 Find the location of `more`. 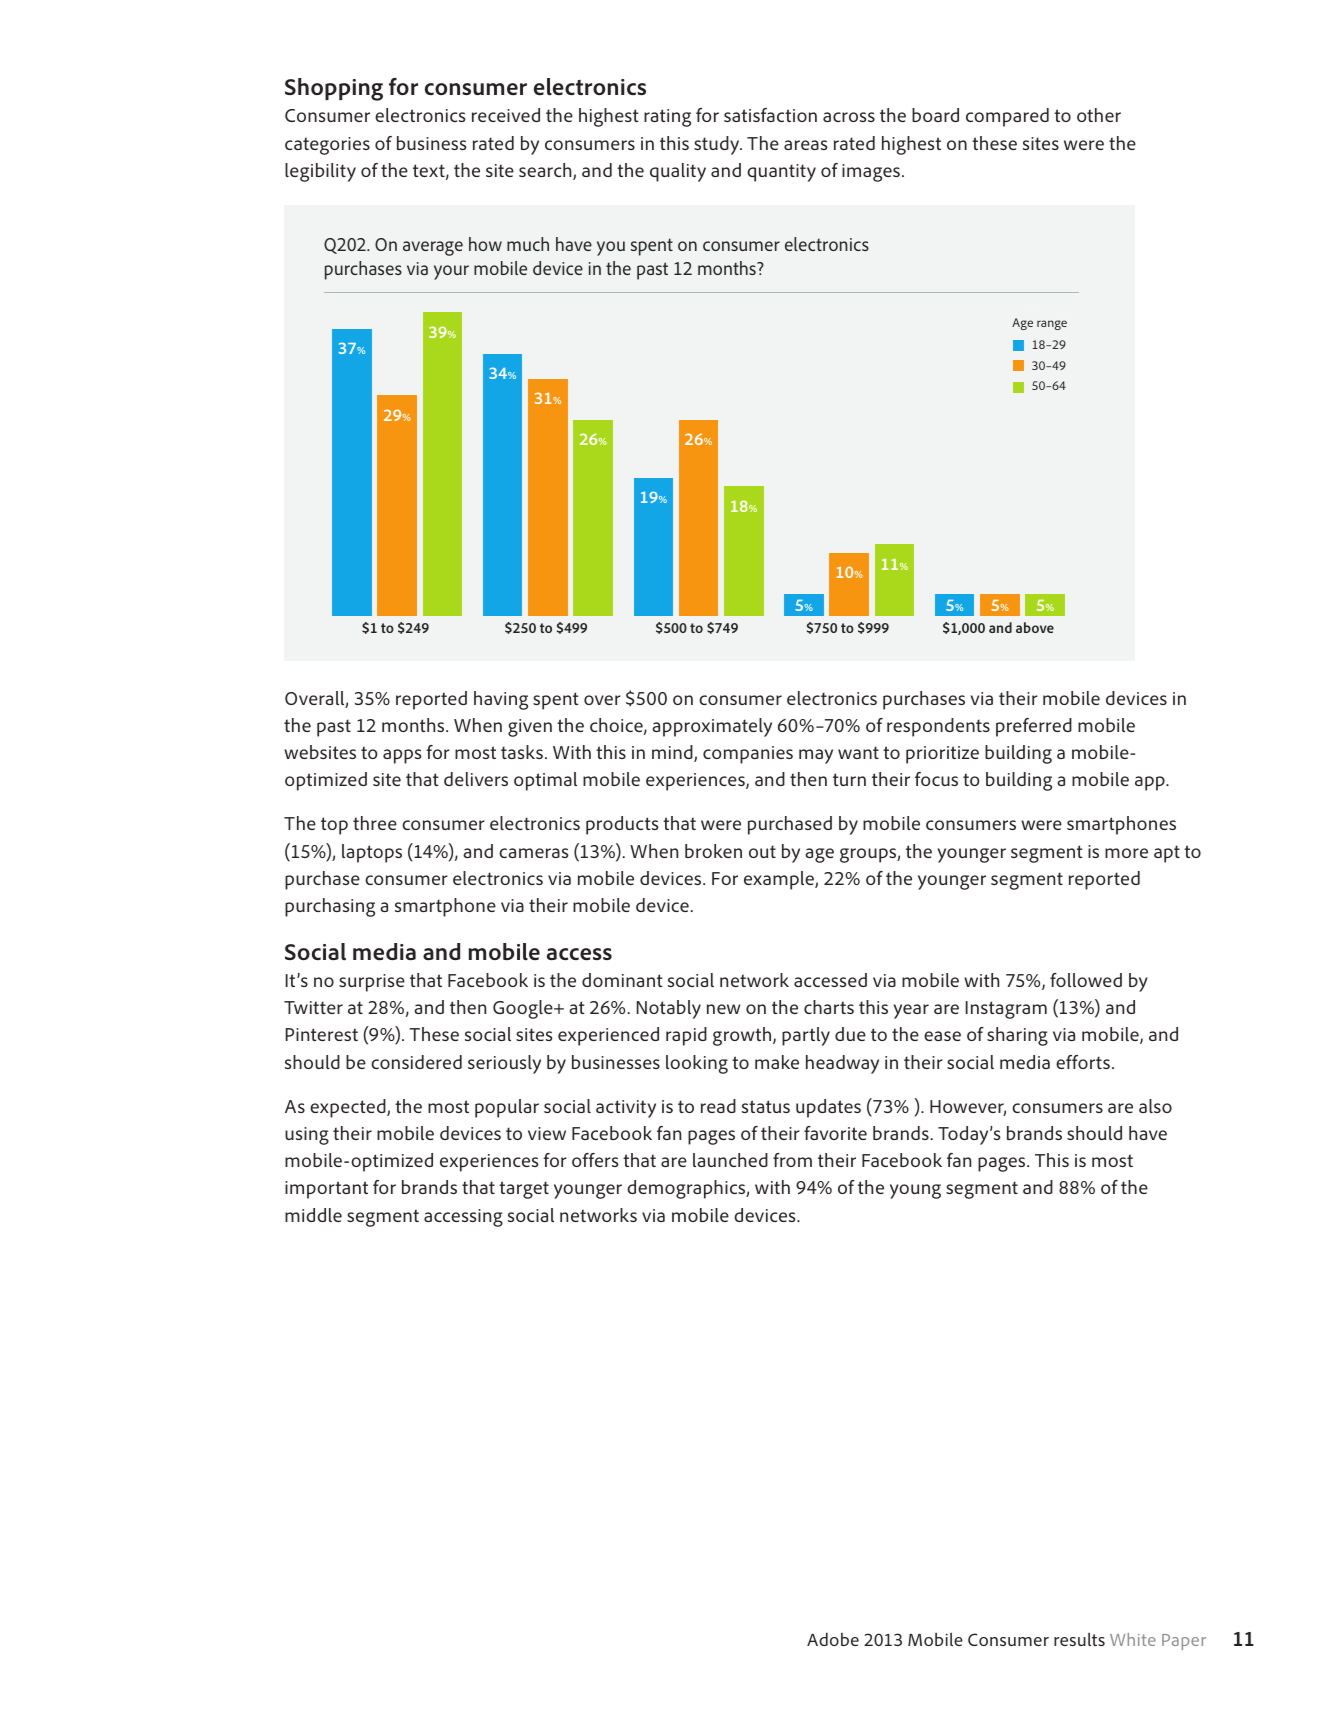

more is located at coordinates (1126, 853).
